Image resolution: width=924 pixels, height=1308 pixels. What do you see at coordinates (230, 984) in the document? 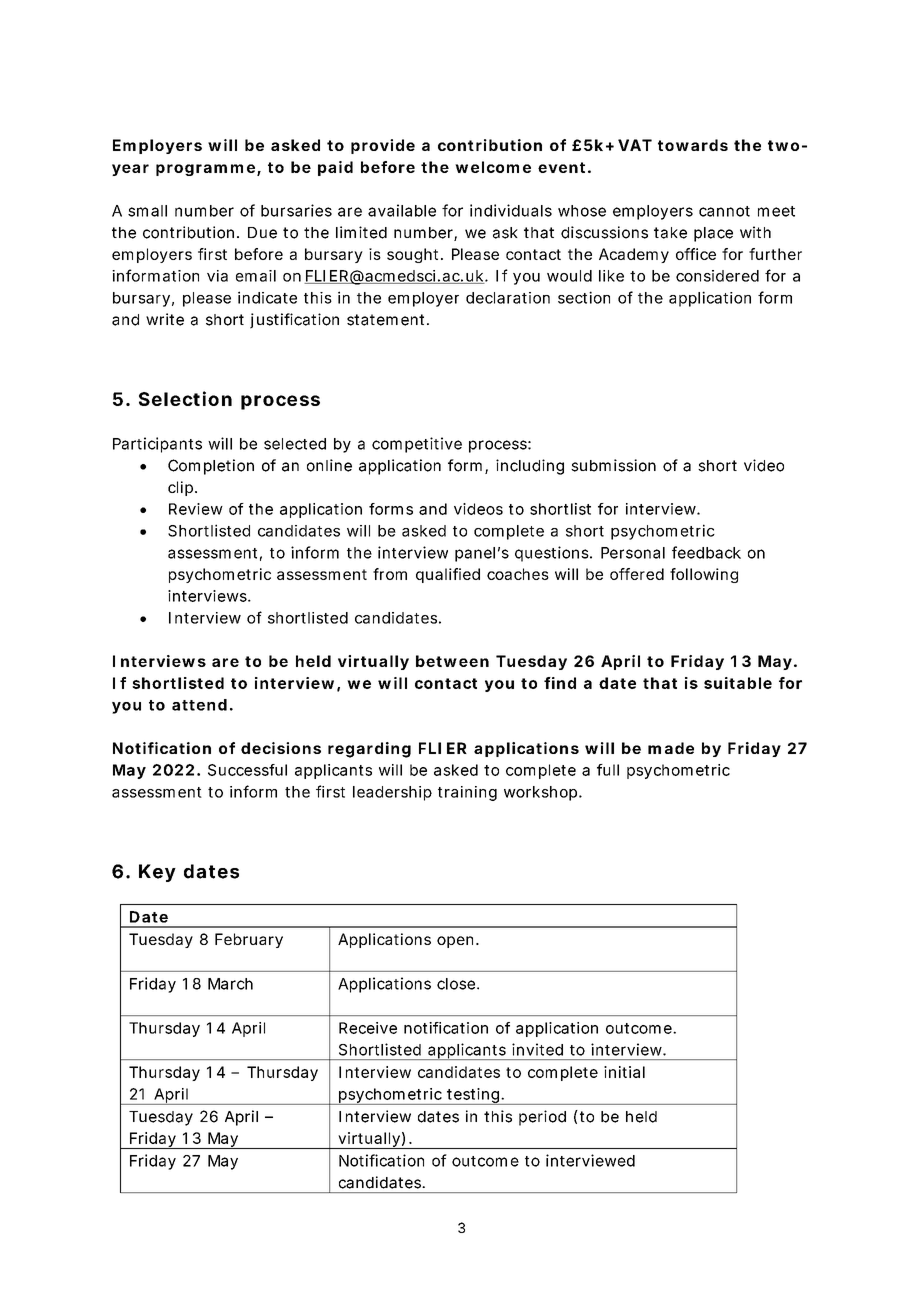
I see `March` at bounding box center [230, 984].
